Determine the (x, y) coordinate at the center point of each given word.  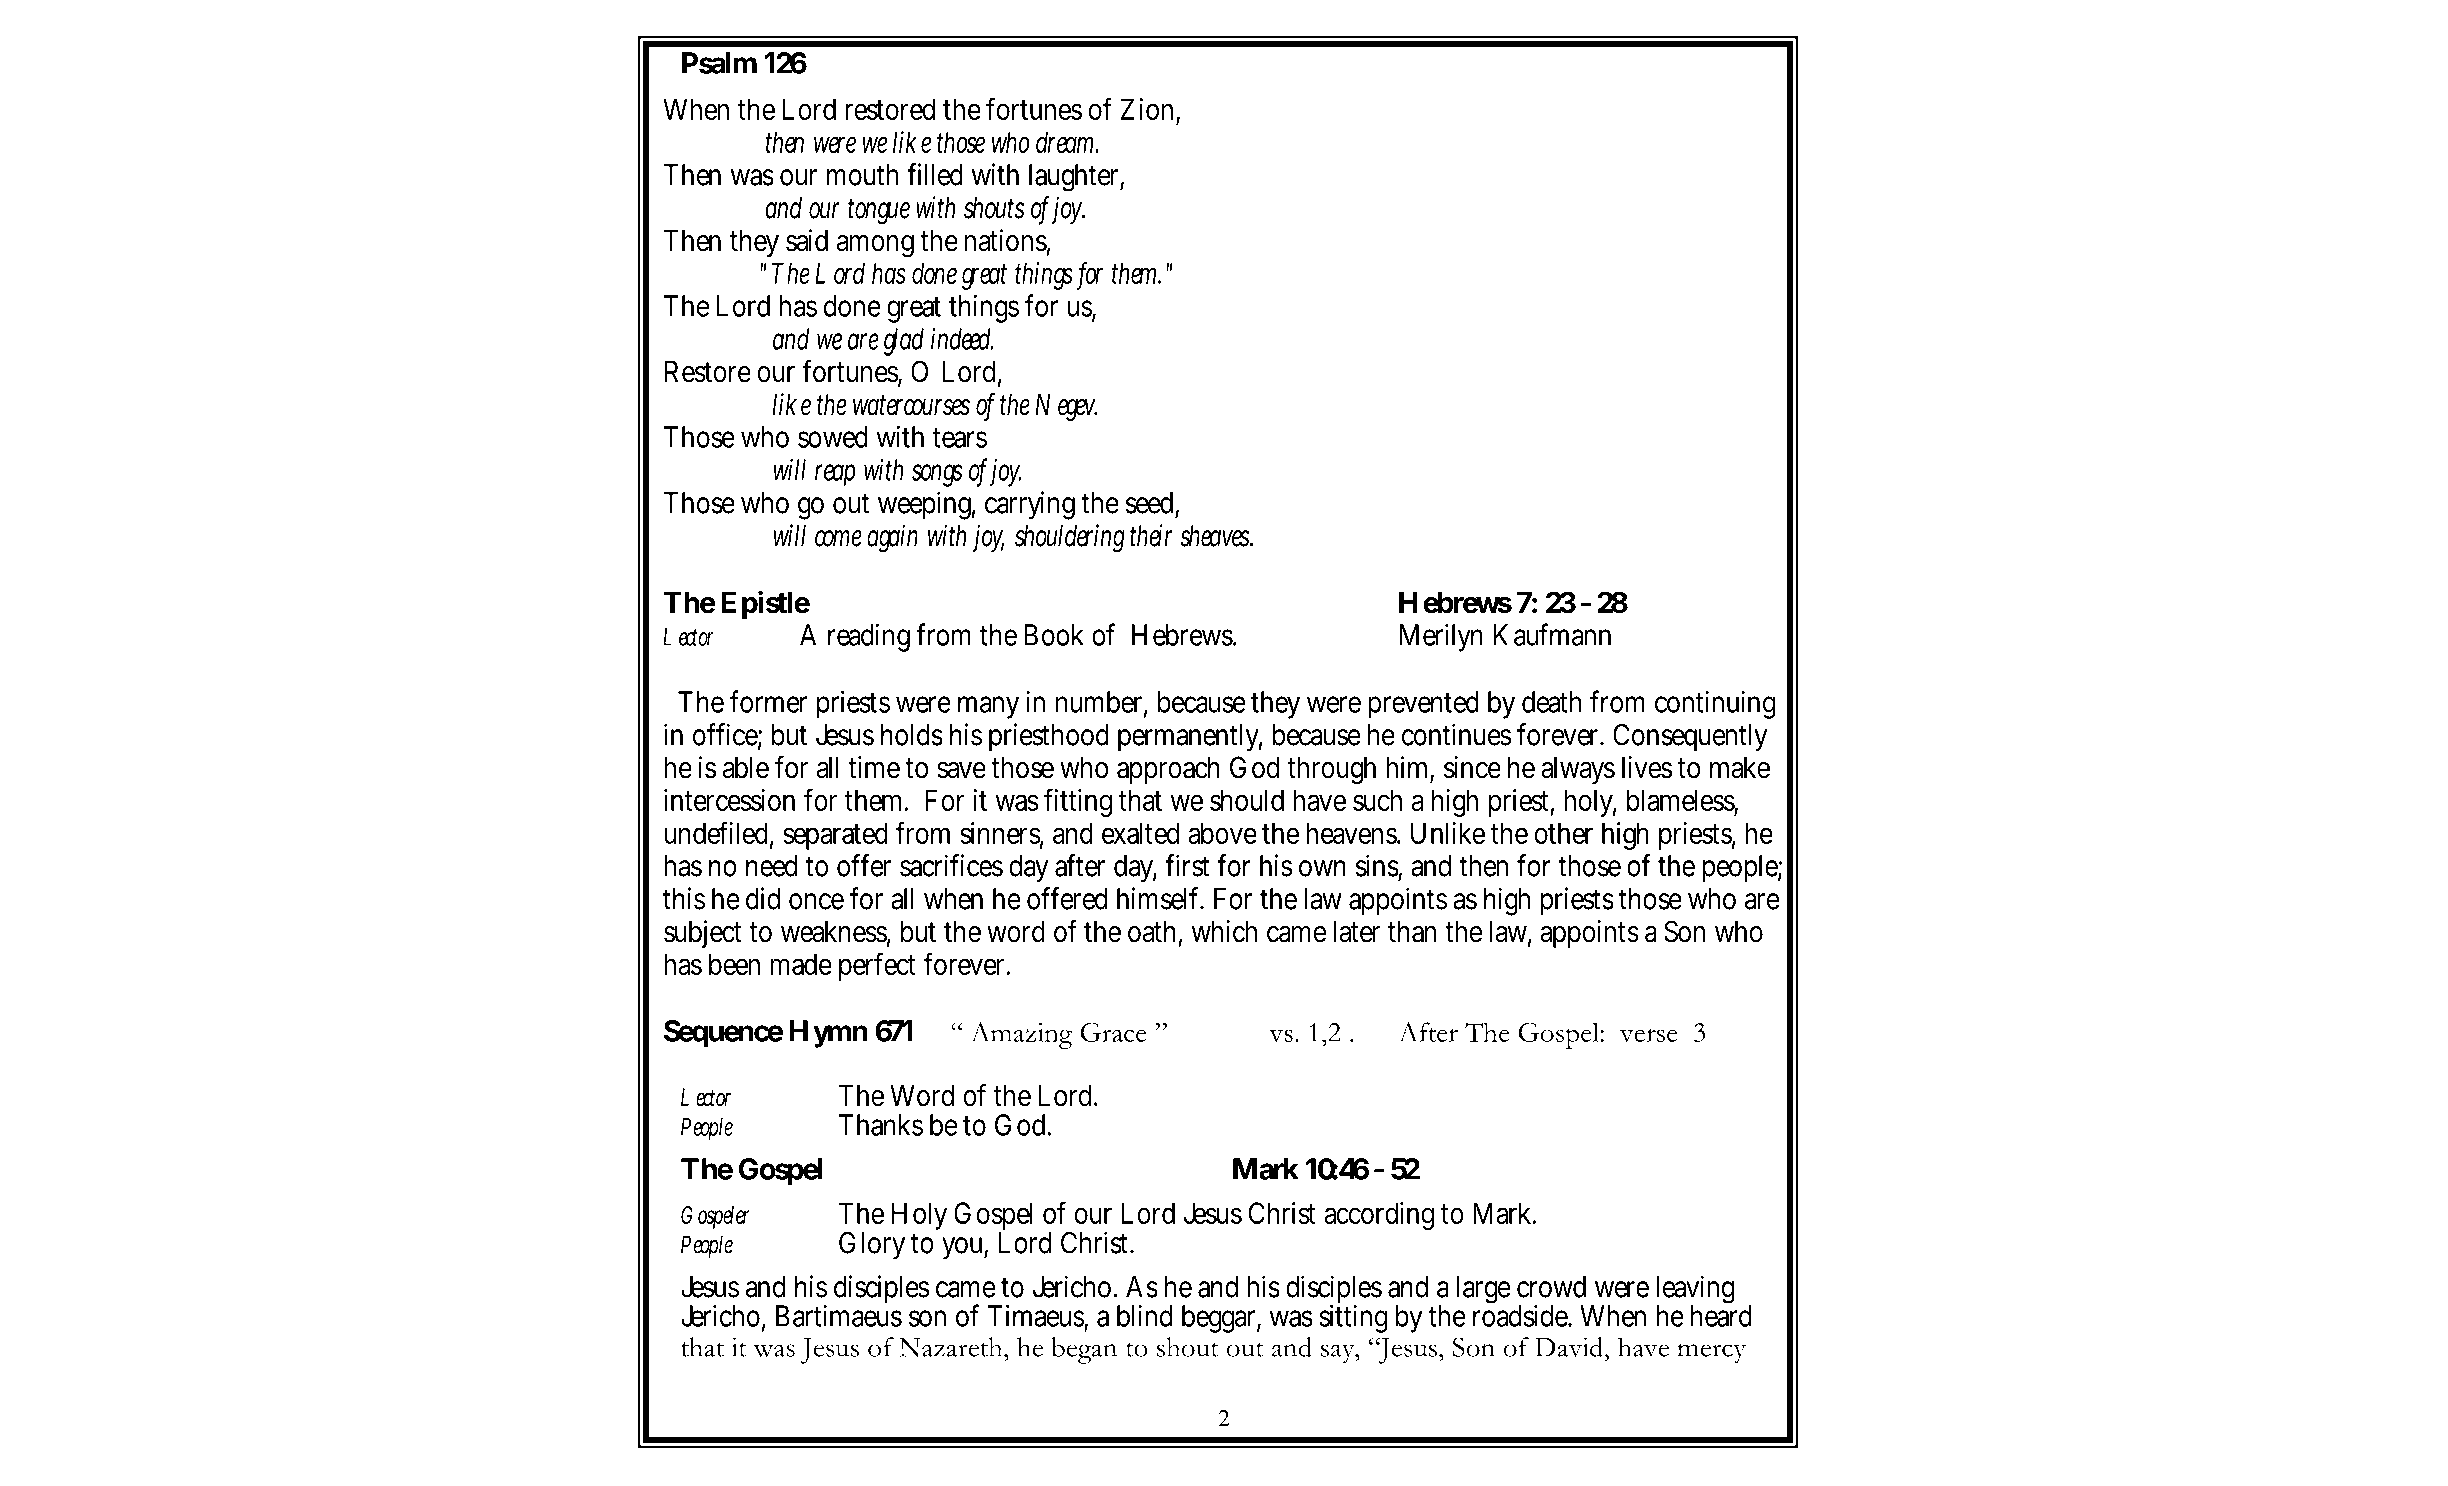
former (768, 701)
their (1151, 535)
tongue (879, 211)
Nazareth (952, 1347)
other (1564, 833)
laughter (1073, 178)
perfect (877, 966)
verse (1649, 1035)
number (1099, 702)
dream (1064, 142)
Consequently (1690, 737)
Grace (1113, 1032)
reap (835, 475)
